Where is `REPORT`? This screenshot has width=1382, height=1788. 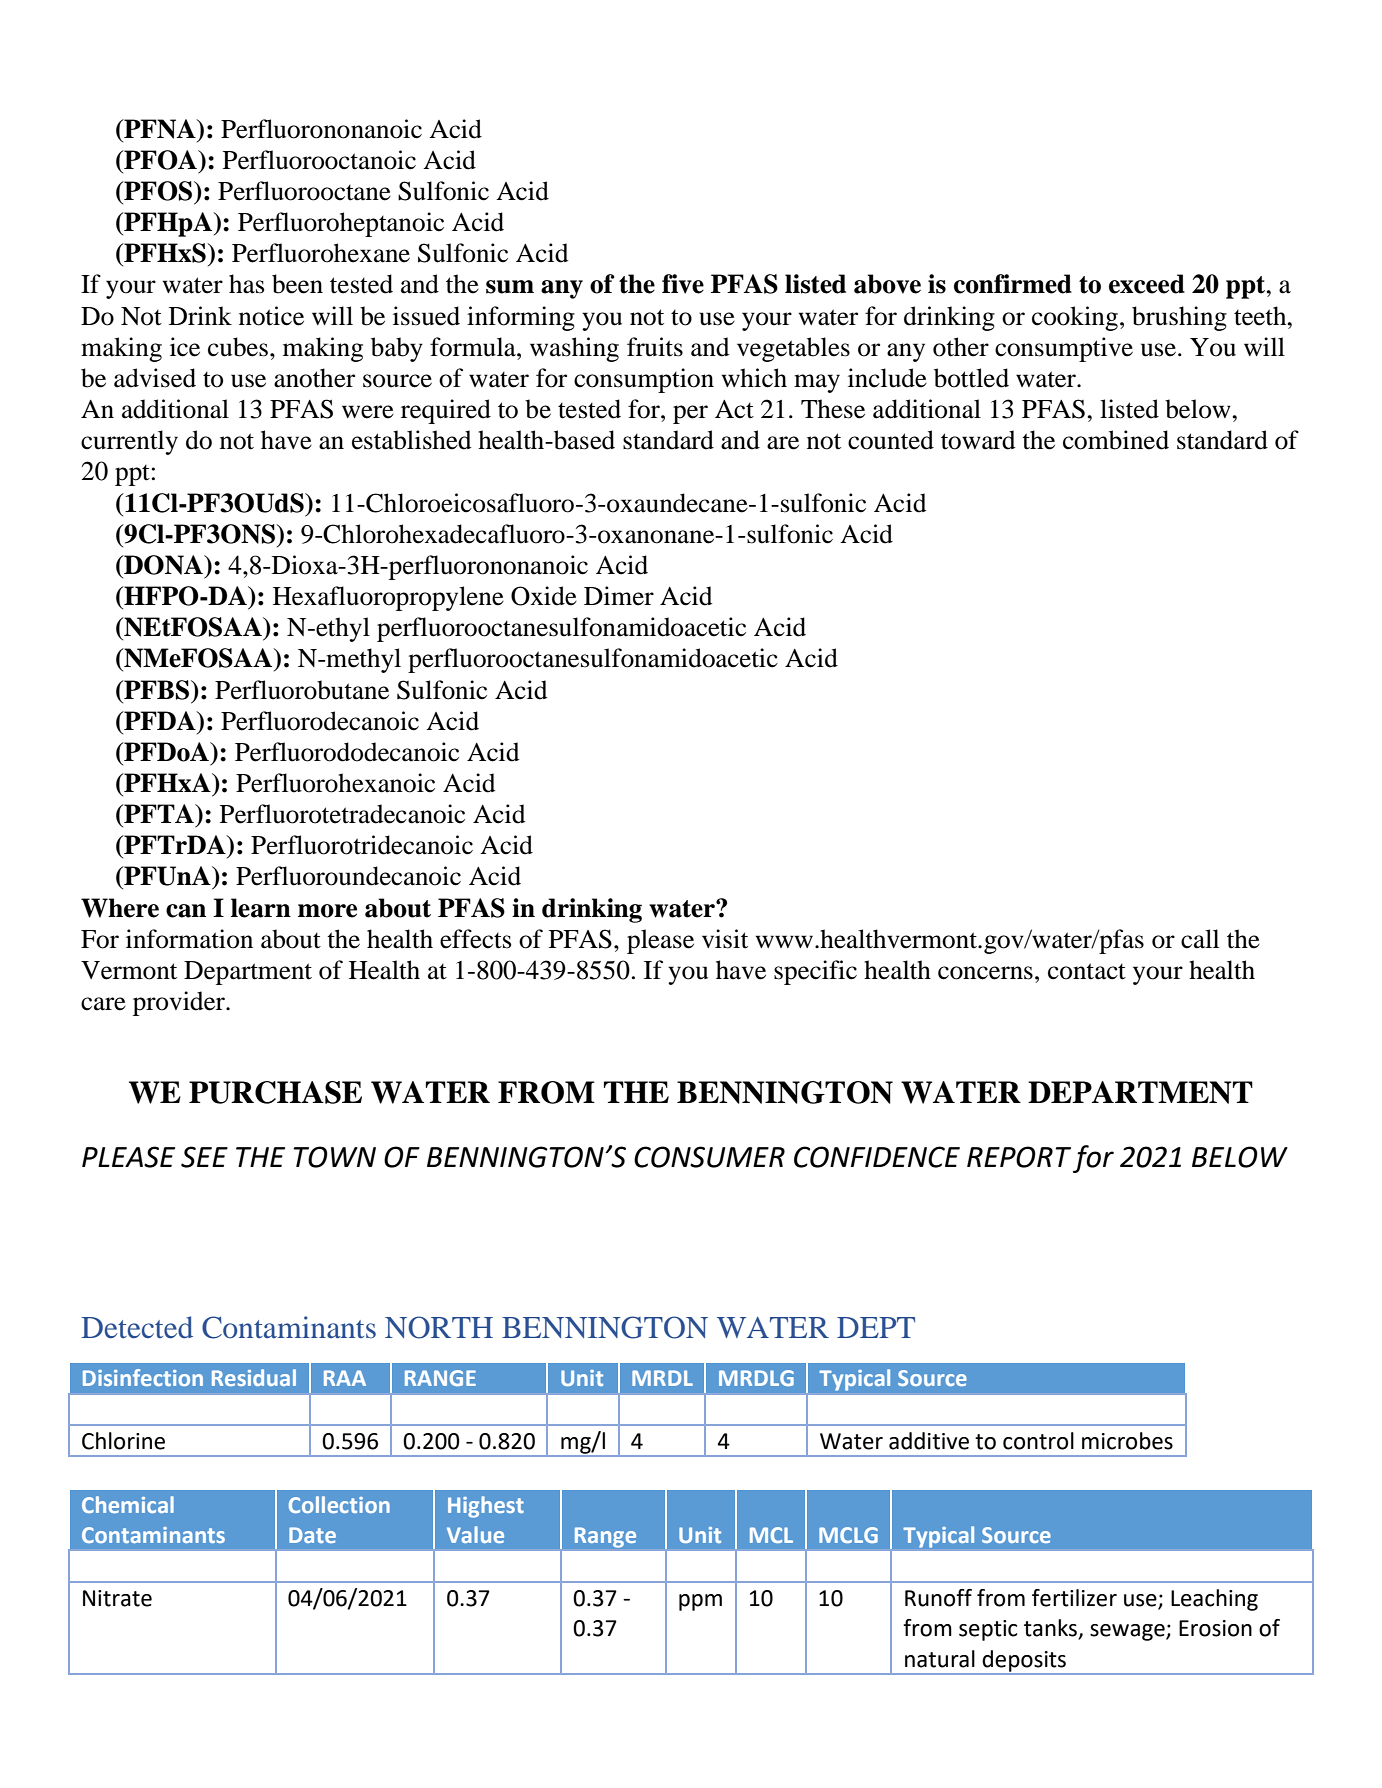 REPORT is located at coordinates (1019, 1157).
